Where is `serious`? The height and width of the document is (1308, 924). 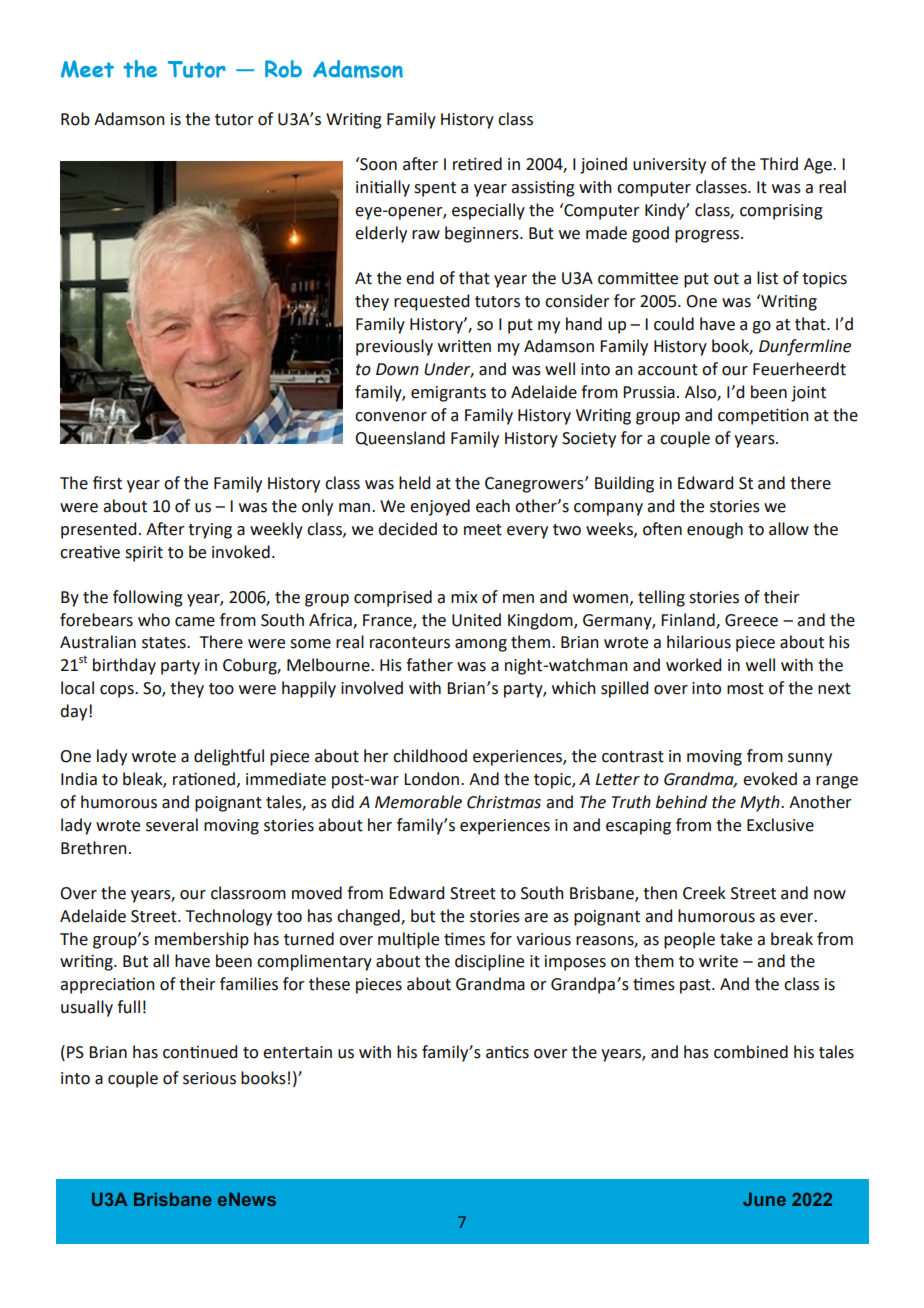
serious is located at coordinates (209, 1078).
